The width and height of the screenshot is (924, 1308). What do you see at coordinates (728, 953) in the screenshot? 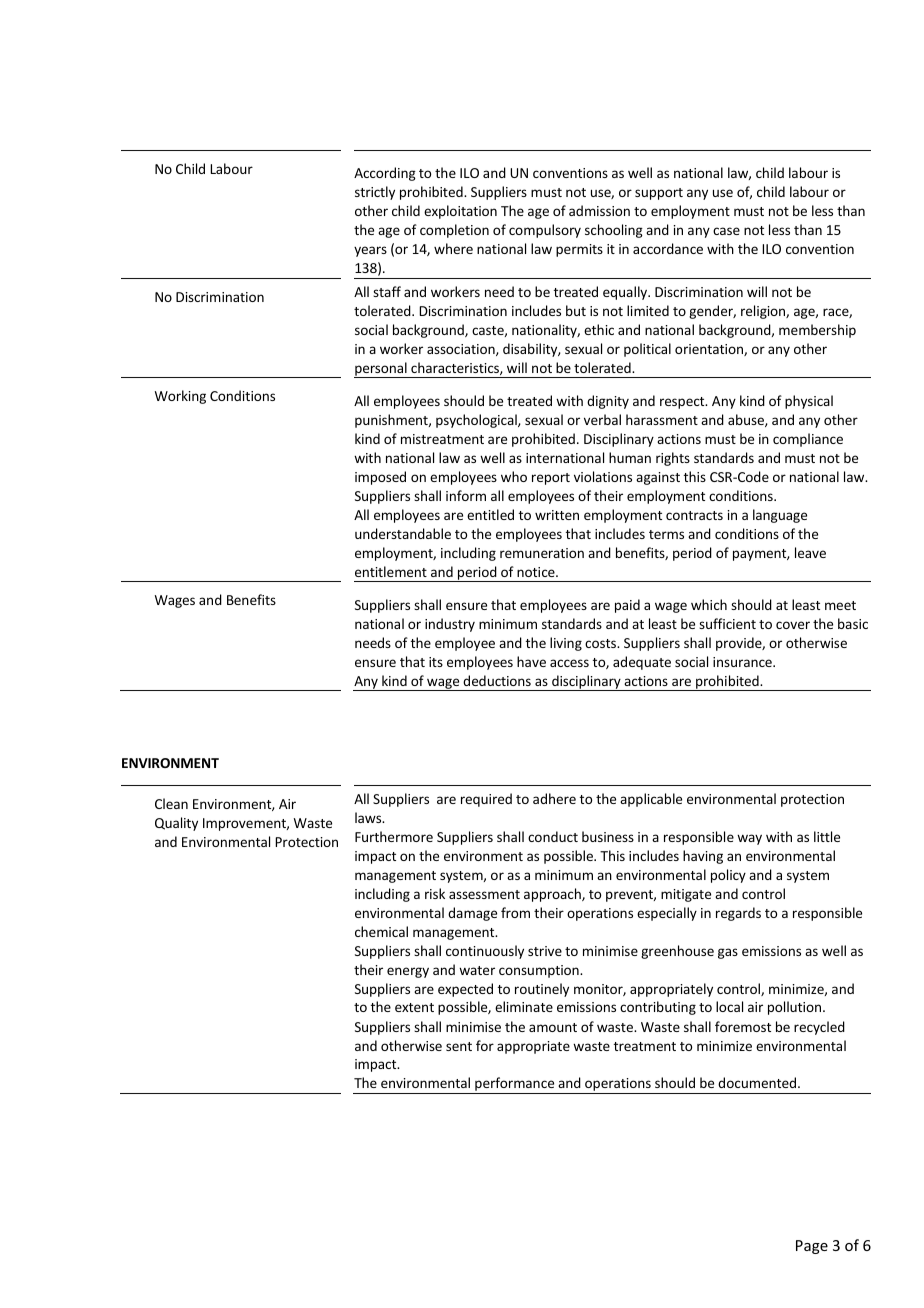
I see `gas` at bounding box center [728, 953].
